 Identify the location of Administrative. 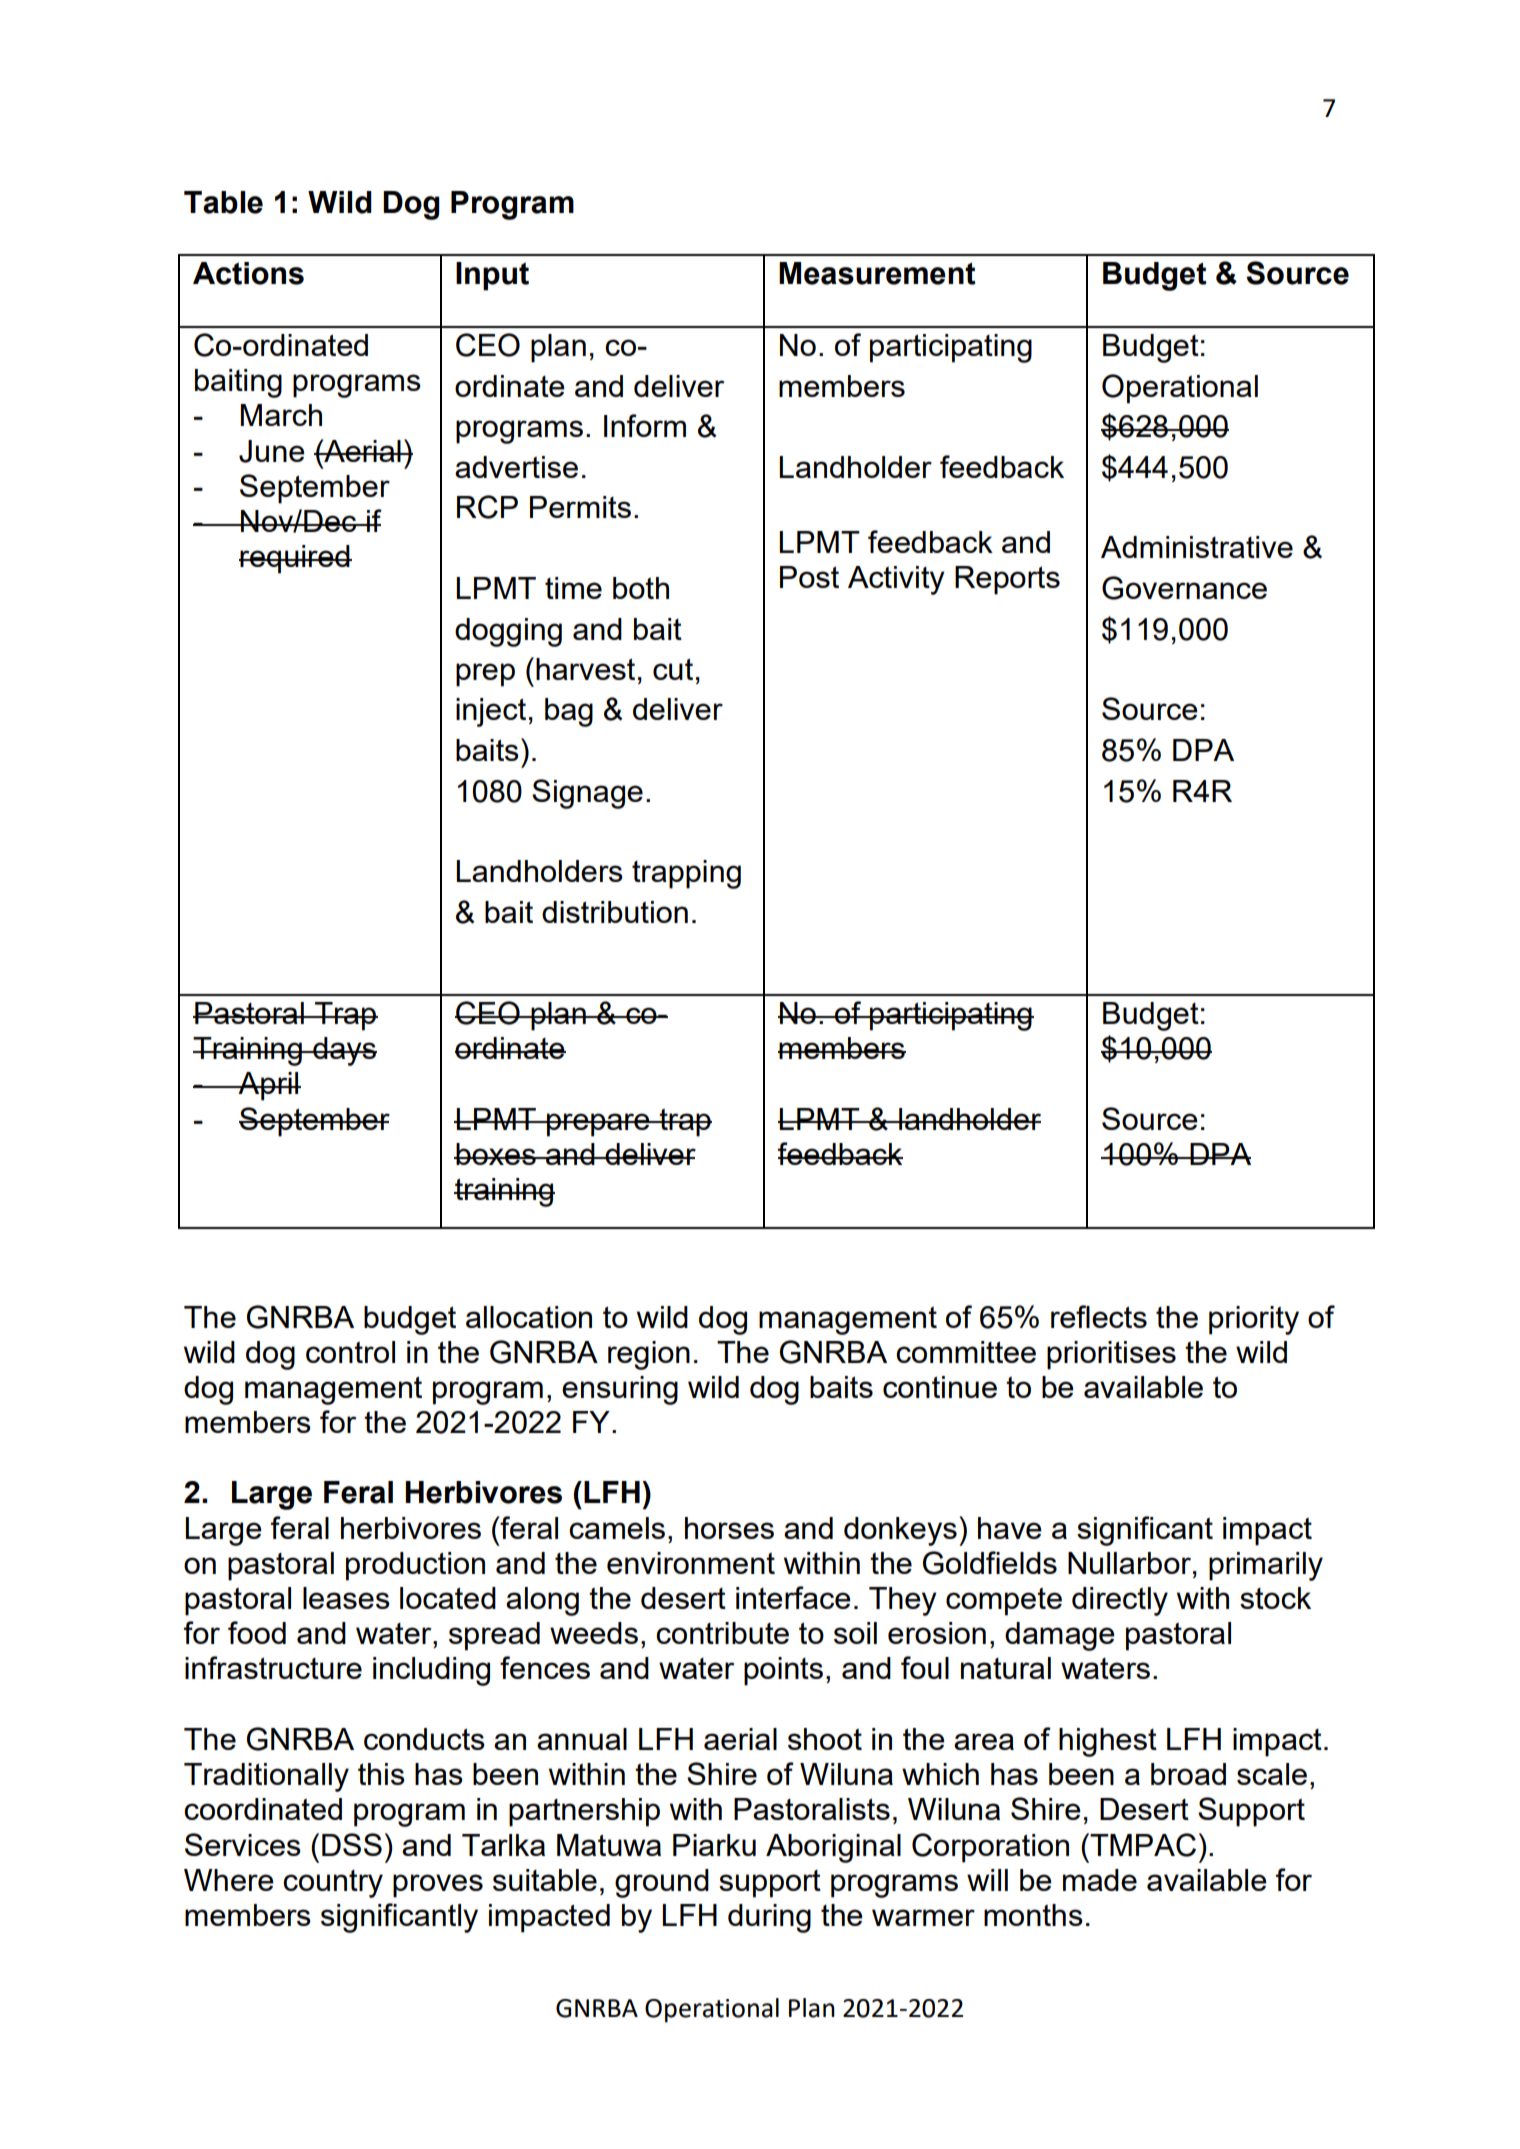
(1197, 547).
